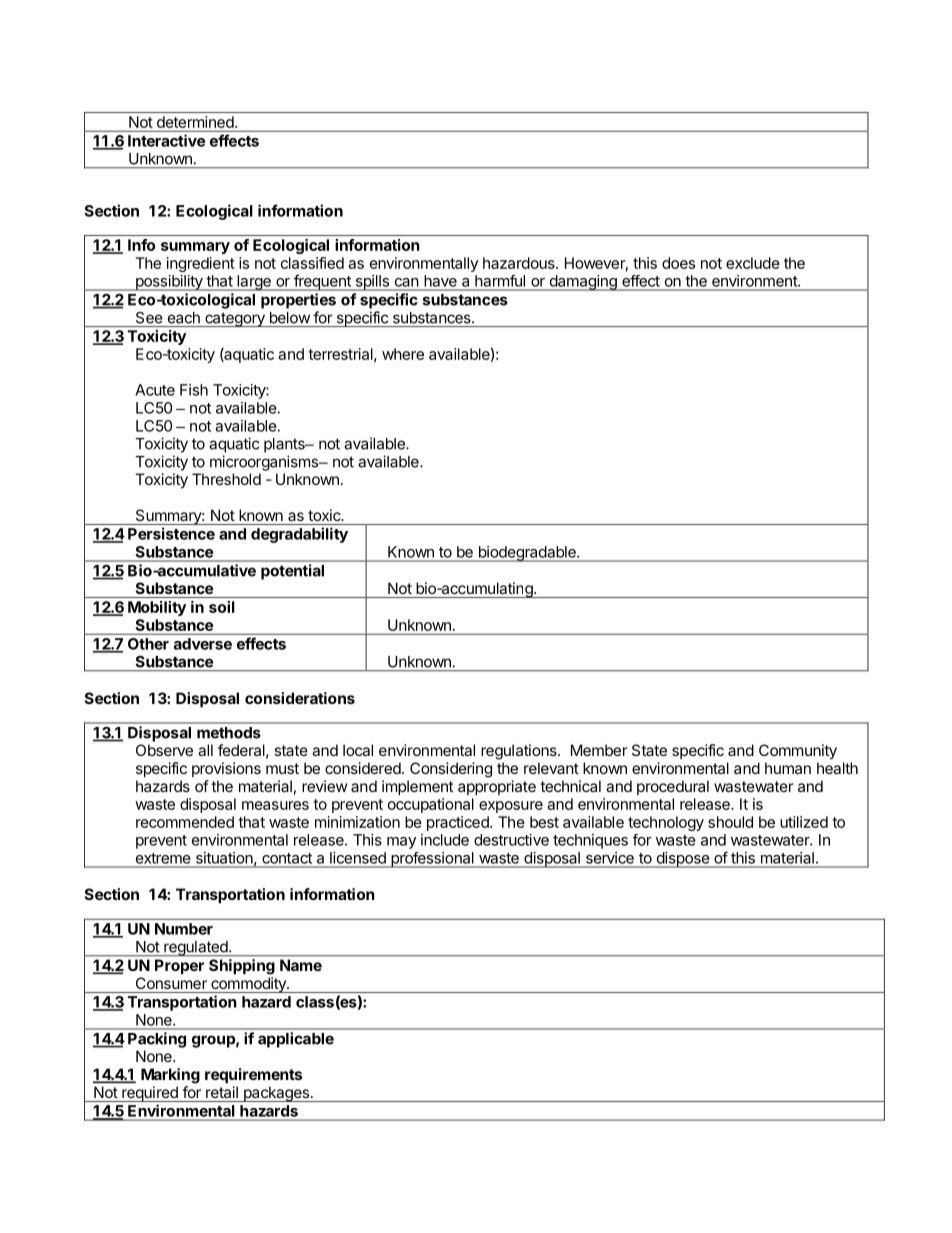  I want to click on dispose, so click(682, 860).
